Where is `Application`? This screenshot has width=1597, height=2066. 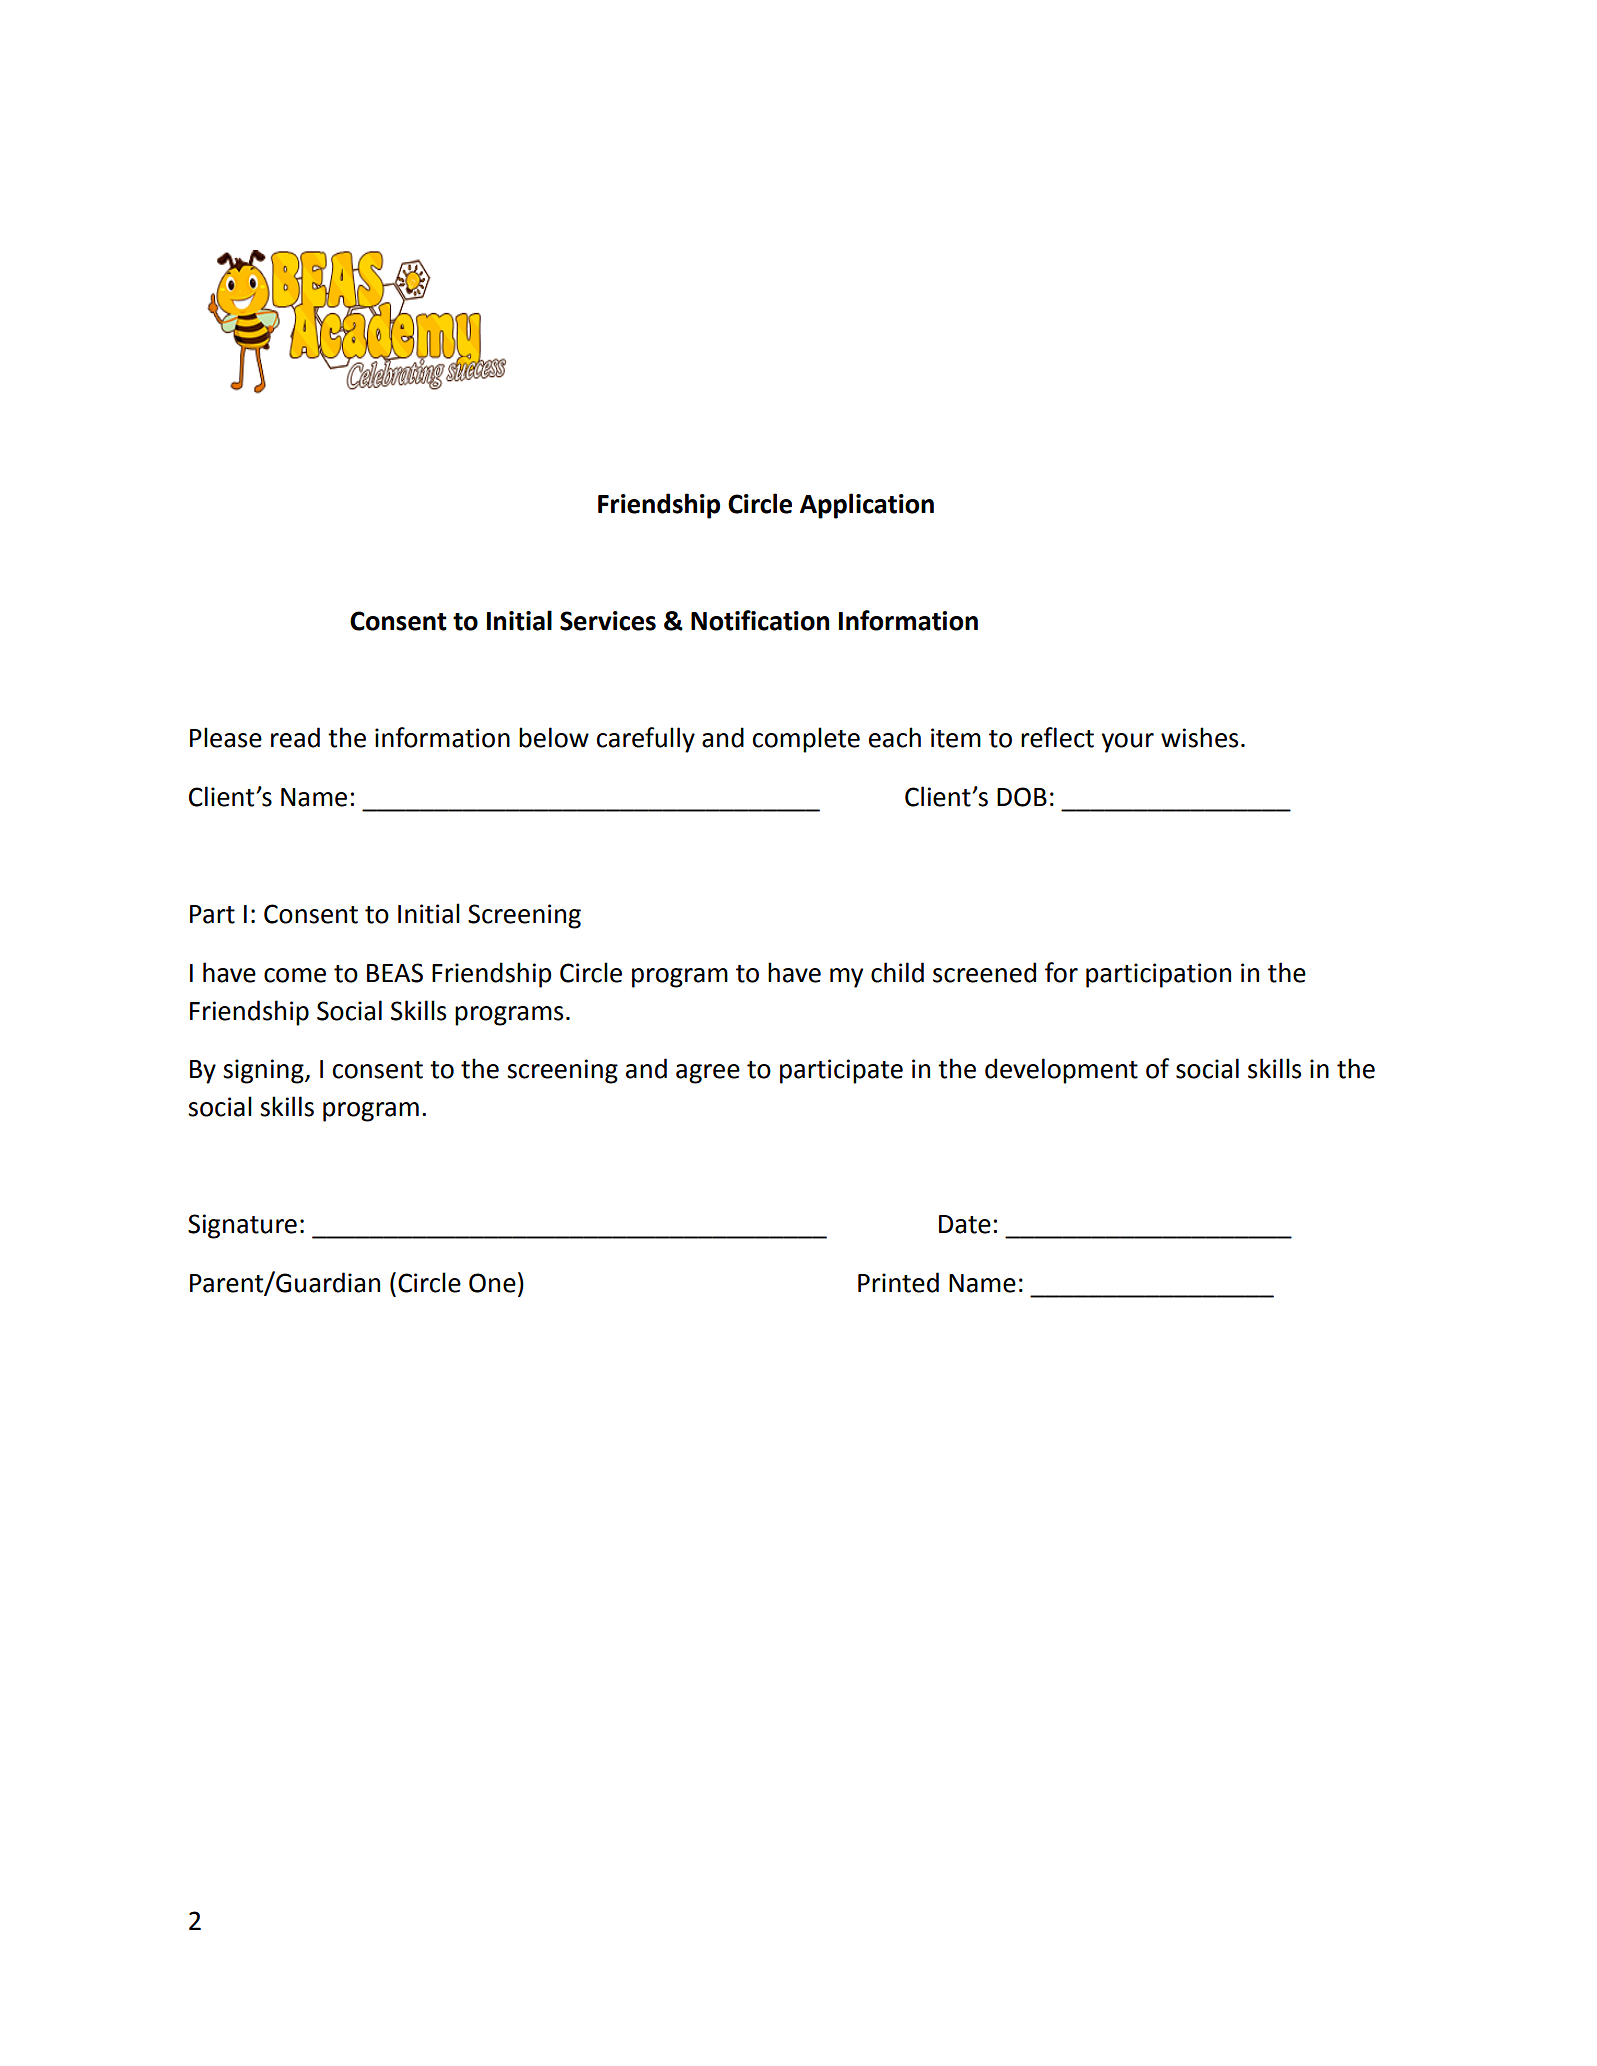
Application is located at coordinates (867, 506).
